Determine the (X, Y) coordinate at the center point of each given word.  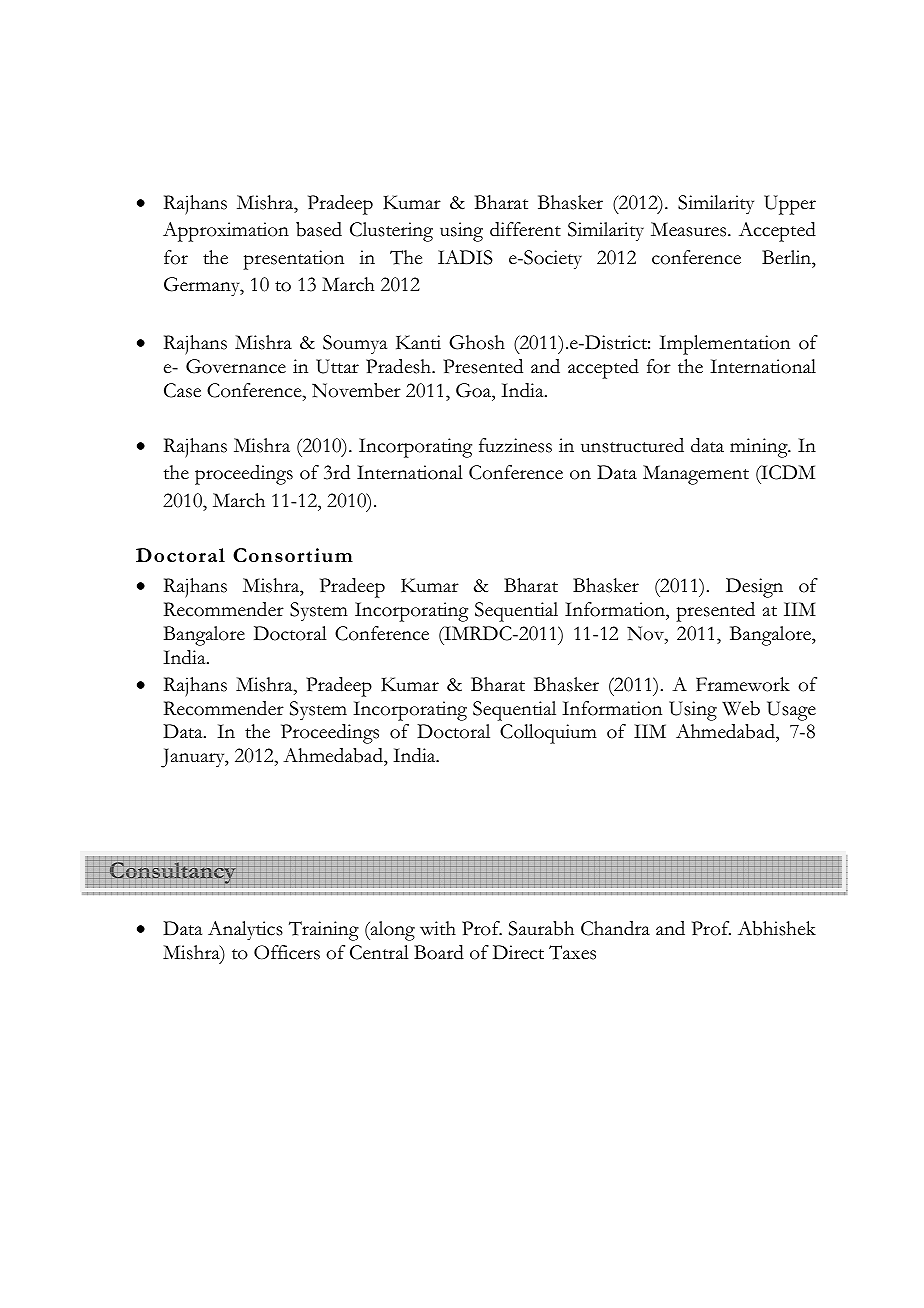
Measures (690, 229)
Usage (791, 711)
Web (741, 708)
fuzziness (515, 445)
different (525, 229)
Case (182, 390)
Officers (287, 952)
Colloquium (548, 734)
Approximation (226, 232)
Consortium (293, 555)
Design (754, 588)
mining (760, 448)
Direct (518, 952)
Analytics (245, 930)
